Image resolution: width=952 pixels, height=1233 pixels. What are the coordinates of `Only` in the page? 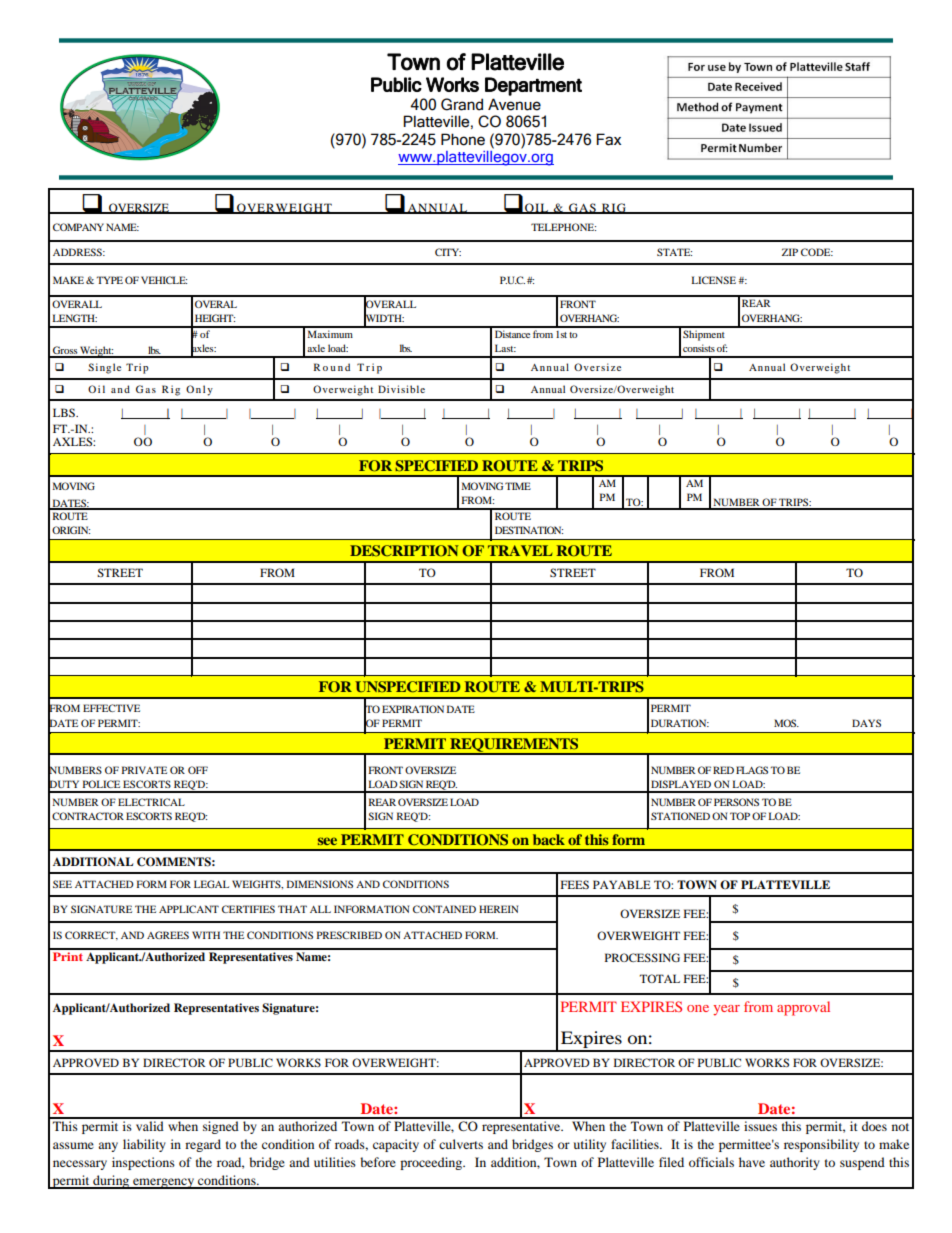 It's located at (199, 390).
